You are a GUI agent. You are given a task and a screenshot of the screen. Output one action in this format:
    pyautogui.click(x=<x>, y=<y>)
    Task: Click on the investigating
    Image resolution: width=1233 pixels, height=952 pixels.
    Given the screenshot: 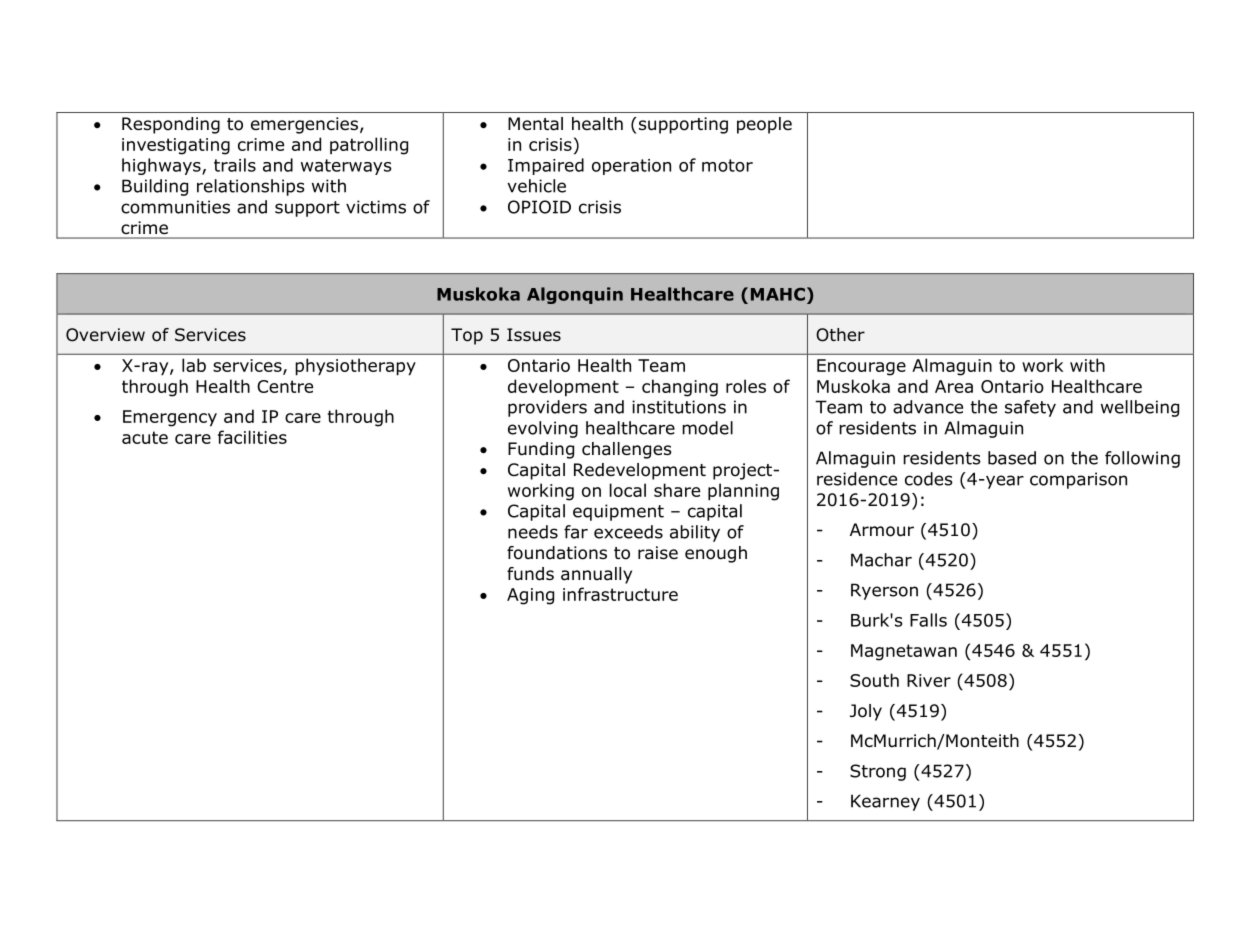 What is the action you would take?
    pyautogui.click(x=176, y=146)
